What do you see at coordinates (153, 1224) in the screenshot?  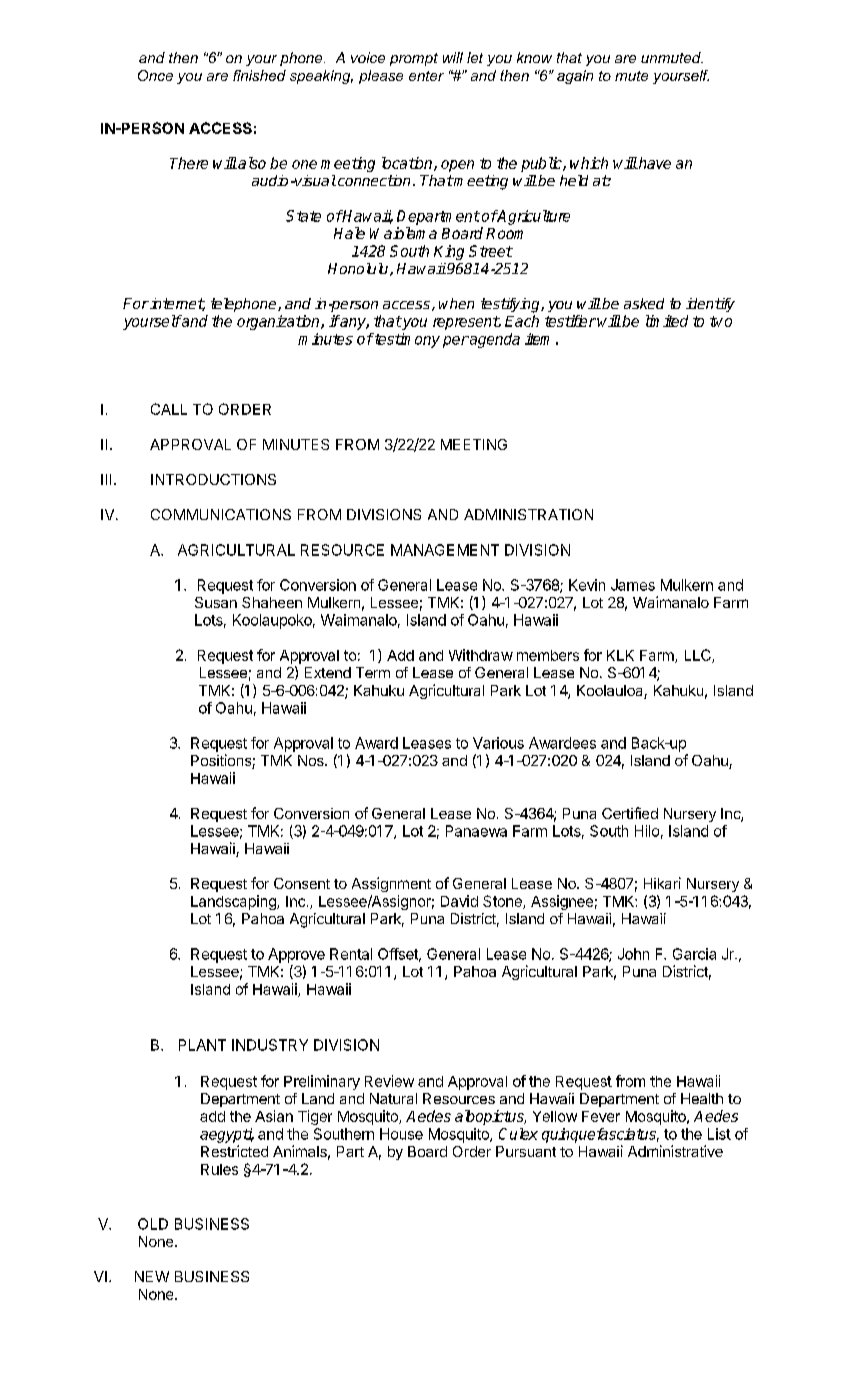 I see `OLD` at bounding box center [153, 1224].
